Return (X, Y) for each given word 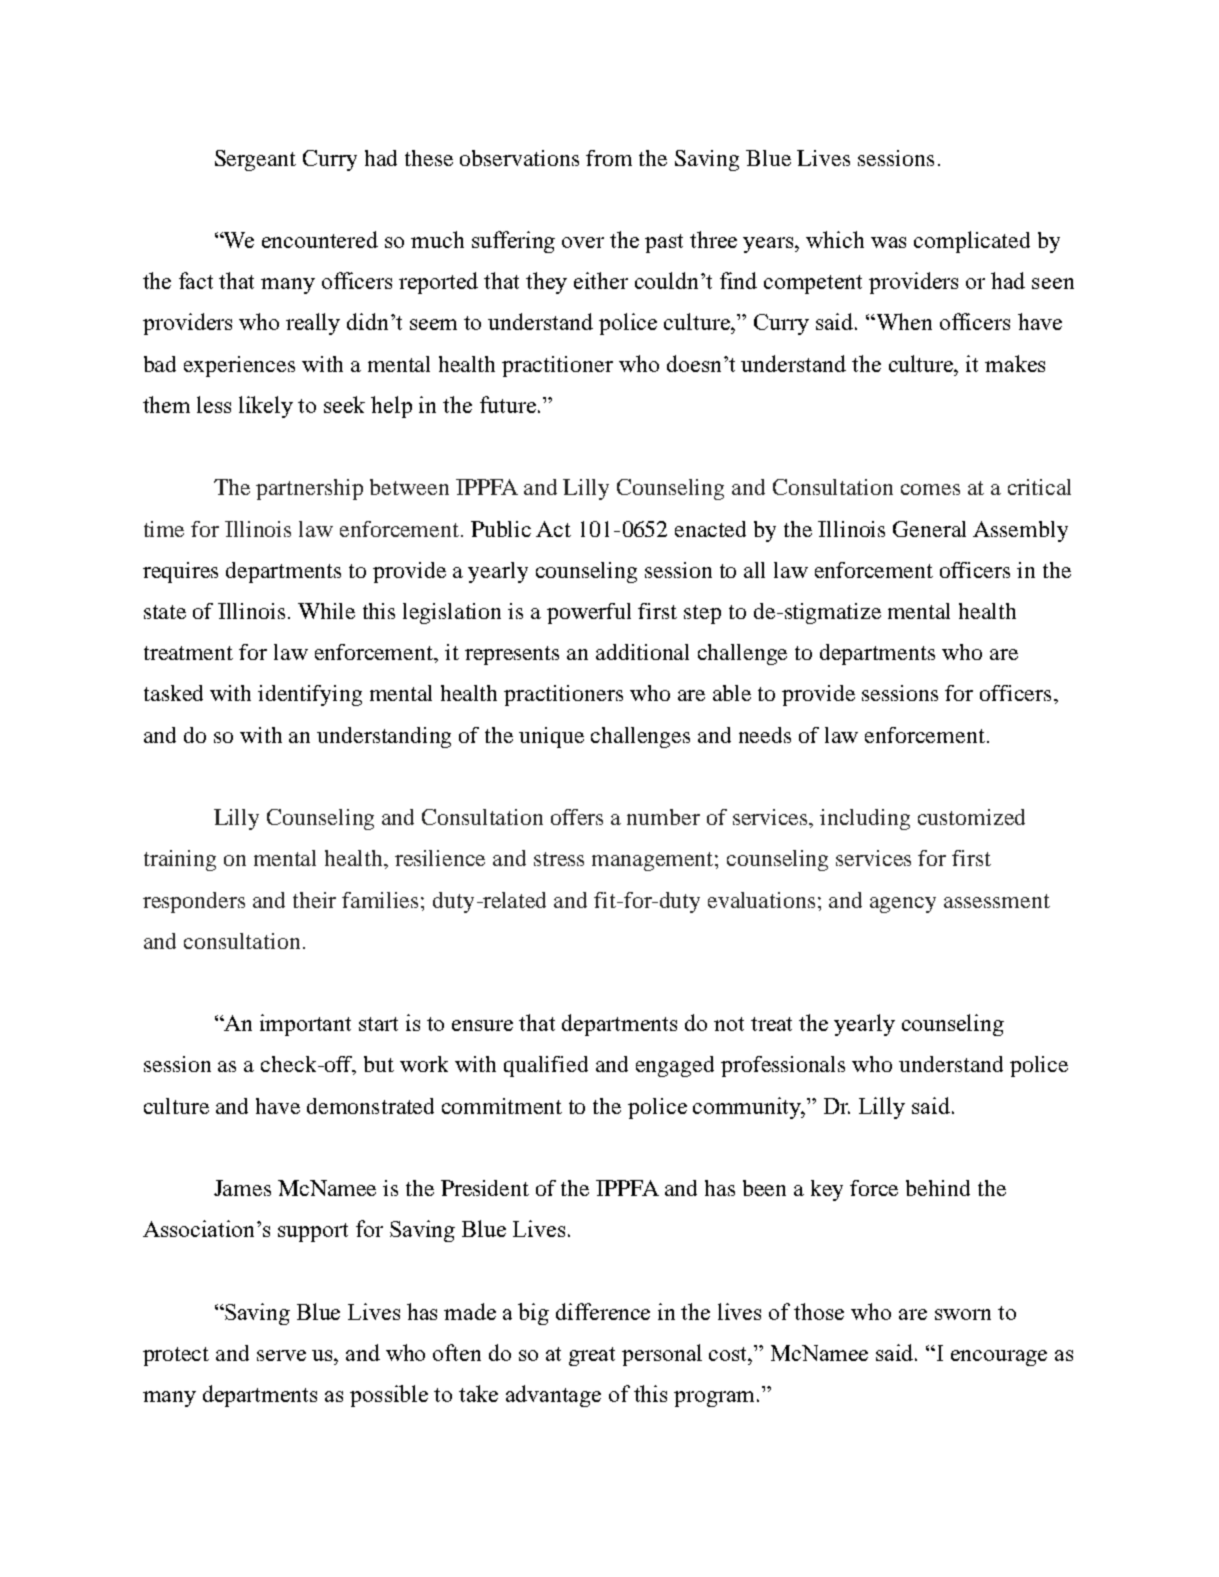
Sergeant (255, 160)
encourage (999, 1358)
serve (281, 1355)
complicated (972, 242)
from (609, 158)
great (592, 1356)
